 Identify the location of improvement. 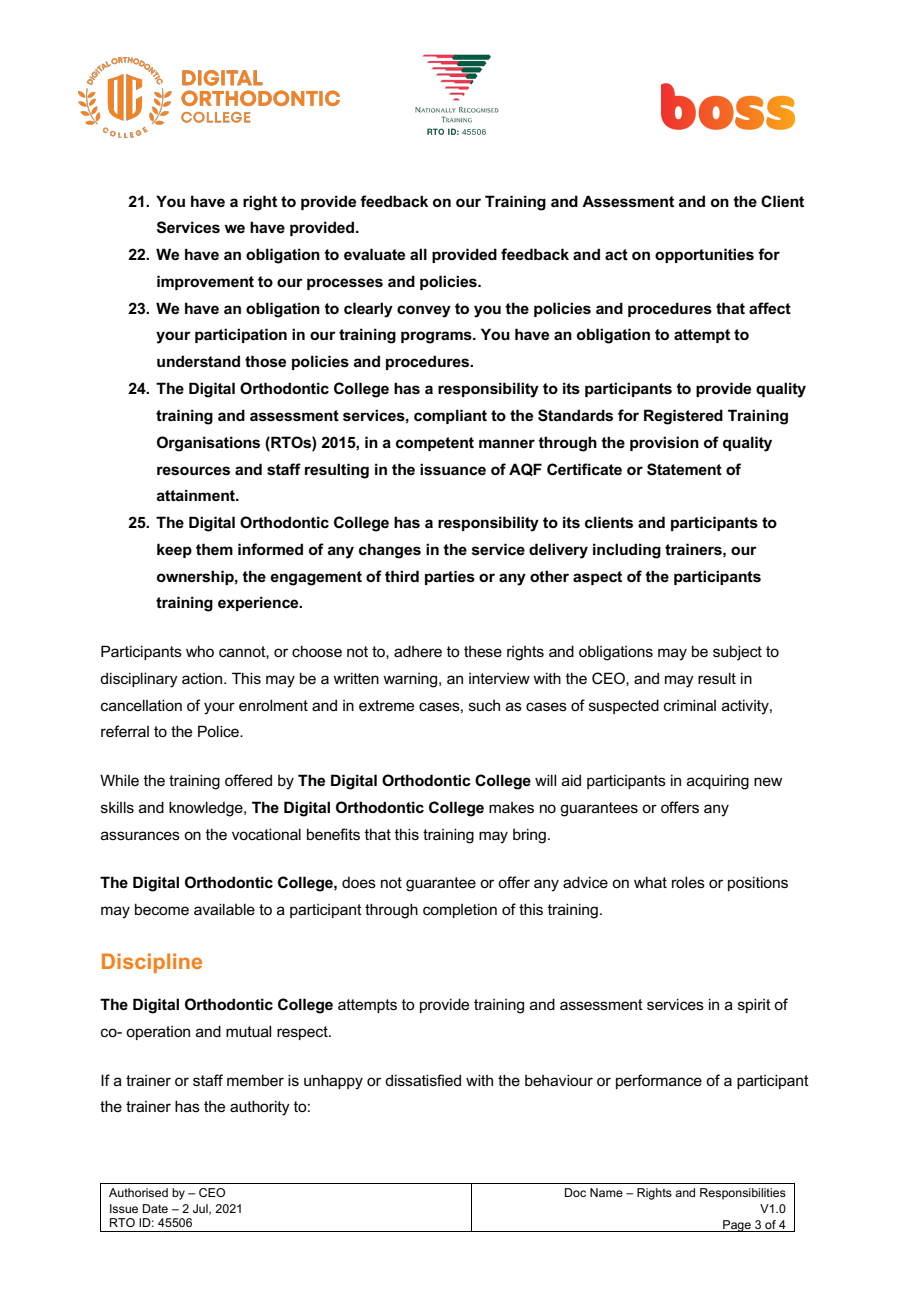
(205, 282).
